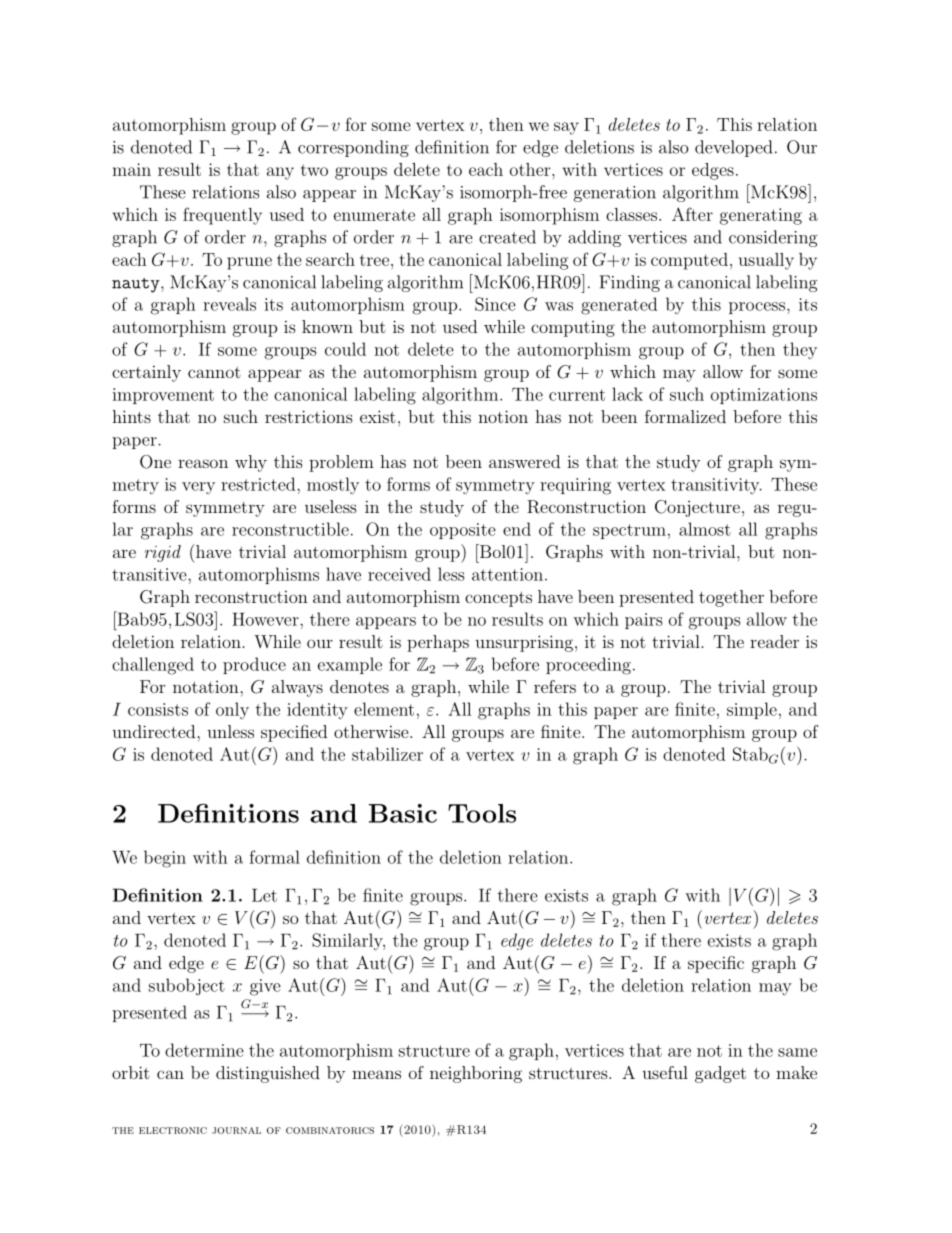 The width and height of the image is (952, 1233). I want to click on cannot, so click(214, 372).
